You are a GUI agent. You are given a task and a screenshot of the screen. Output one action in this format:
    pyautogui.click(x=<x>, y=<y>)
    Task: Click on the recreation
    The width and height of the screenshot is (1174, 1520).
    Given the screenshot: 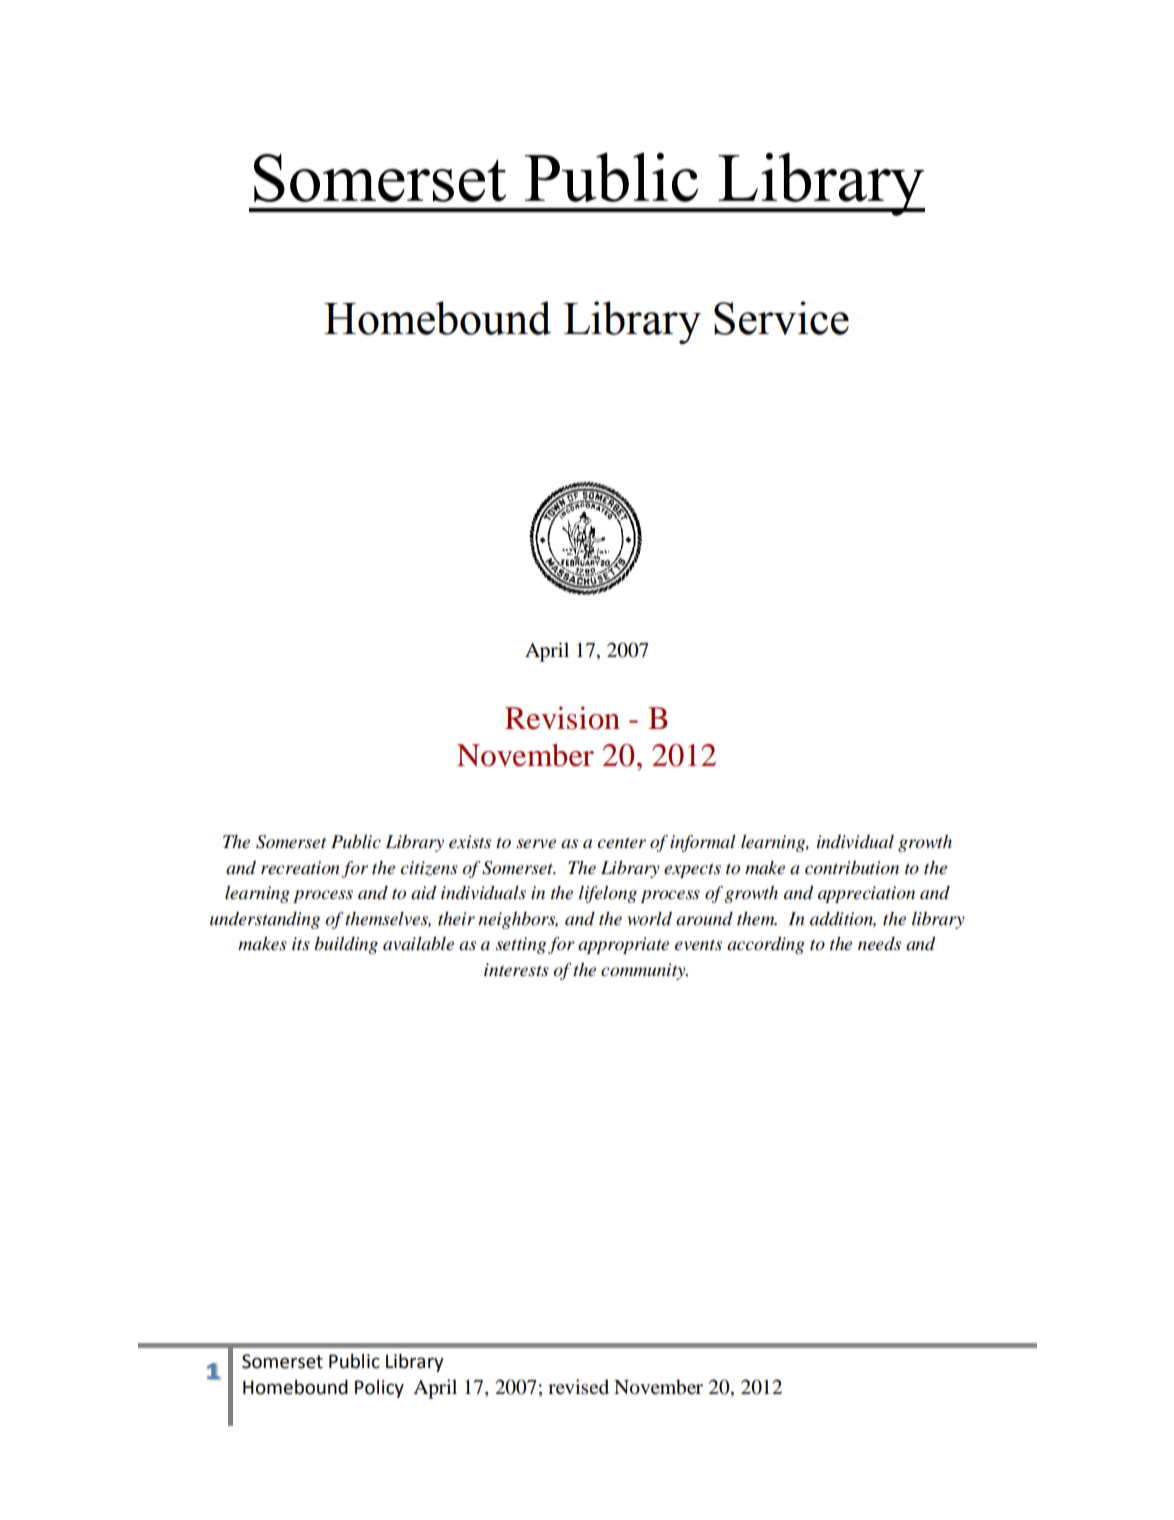 What is the action you would take?
    pyautogui.click(x=300, y=868)
